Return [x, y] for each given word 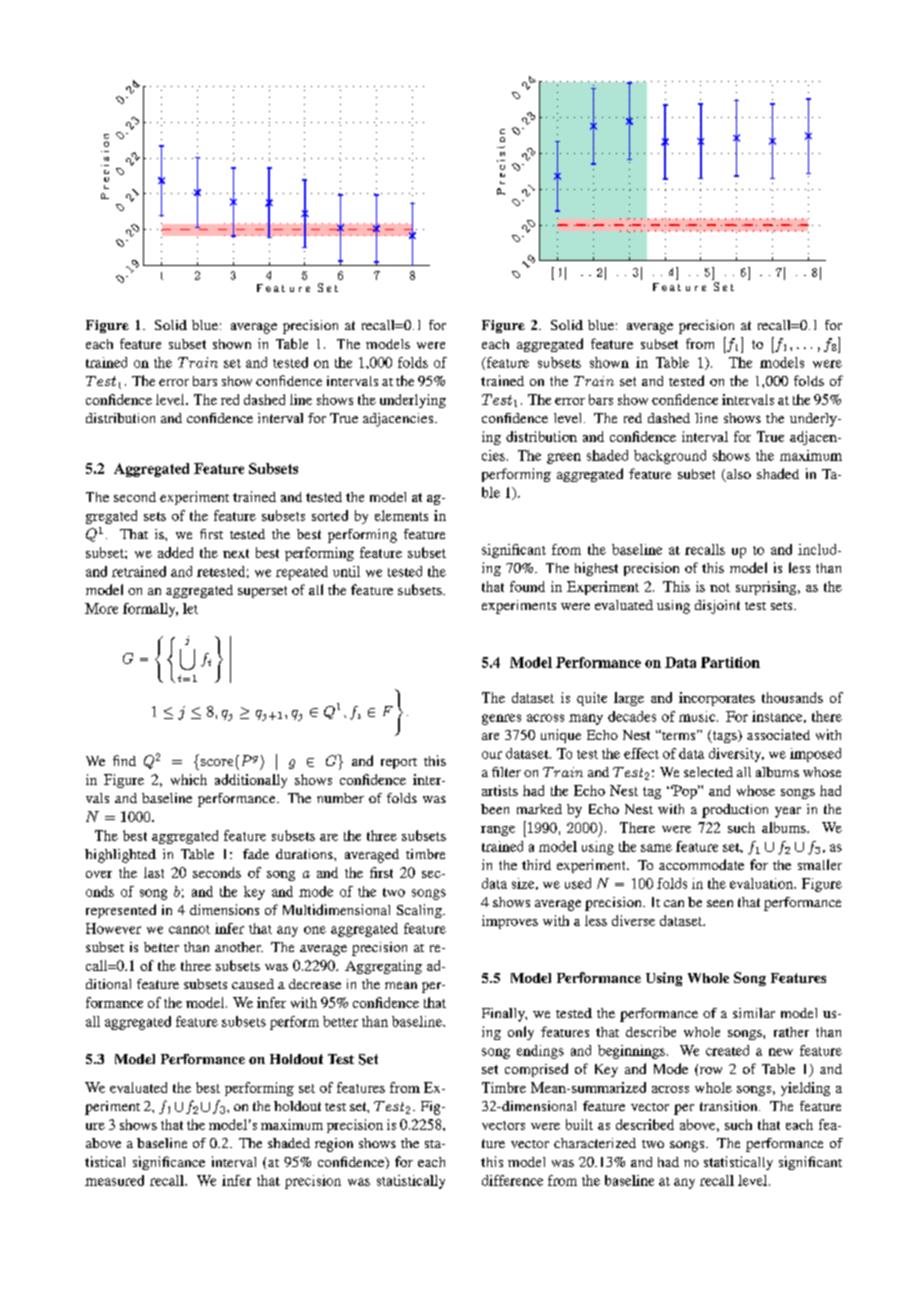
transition [730, 1106]
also [737, 475]
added [175, 552]
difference [512, 1180]
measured [114, 1180]
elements [401, 515]
